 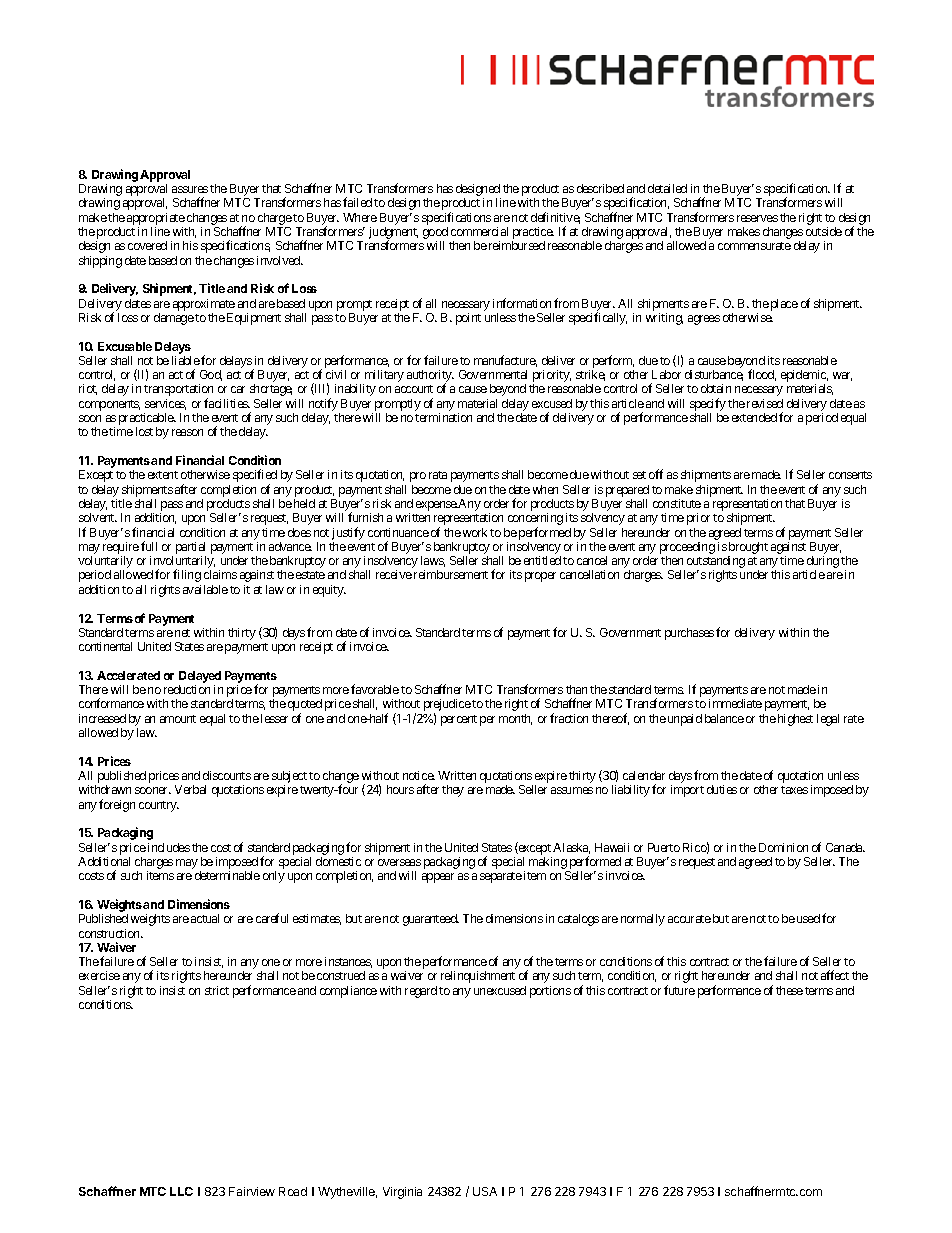 What do you see at coordinates (735, 703) in the document?
I see `immediate` at bounding box center [735, 703].
